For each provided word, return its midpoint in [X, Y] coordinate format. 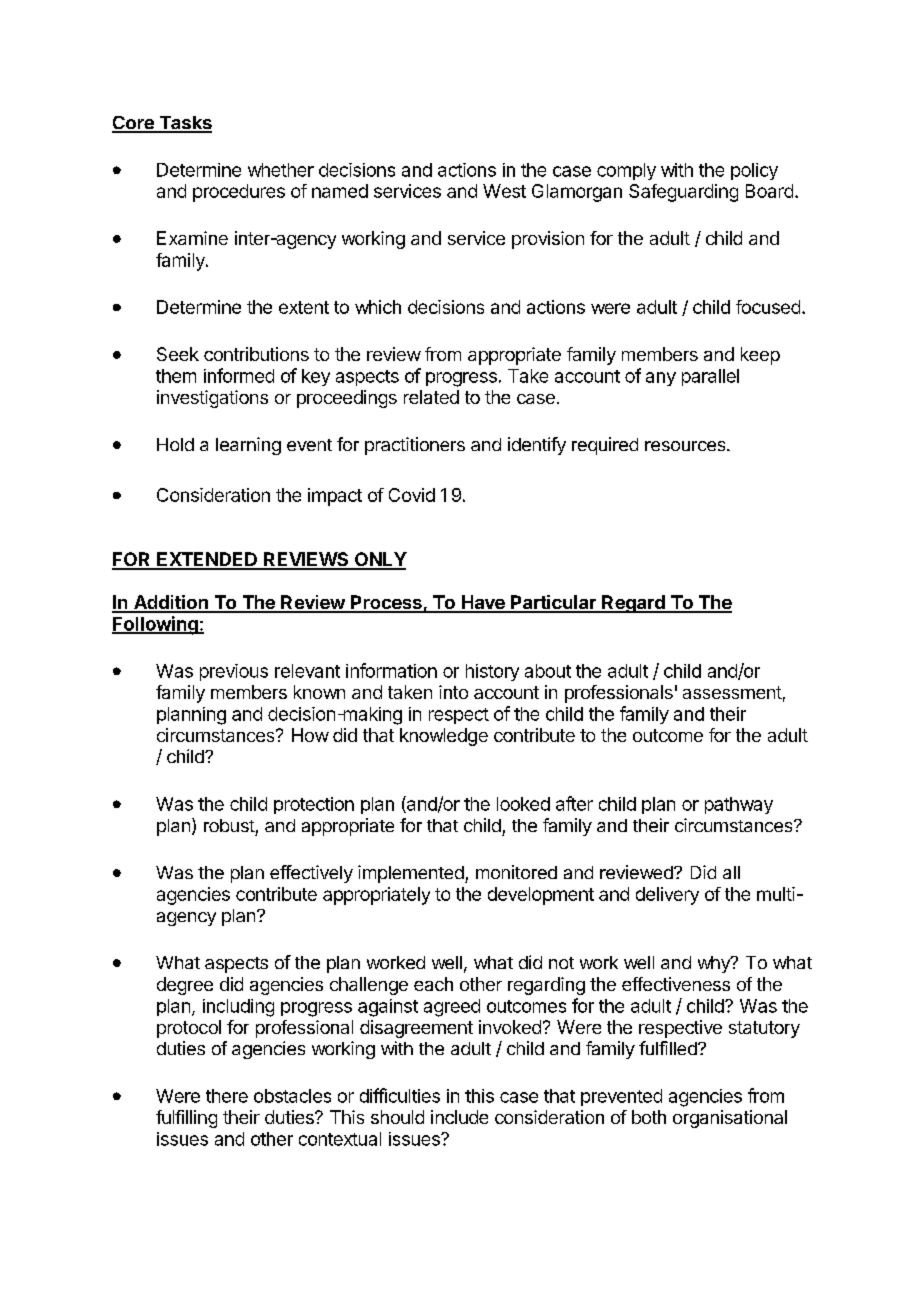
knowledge [444, 737]
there [227, 1096]
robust [229, 825]
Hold [175, 444]
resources [686, 446]
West [504, 191]
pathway [739, 805]
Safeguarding [683, 193]
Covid [412, 495]
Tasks [184, 124]
